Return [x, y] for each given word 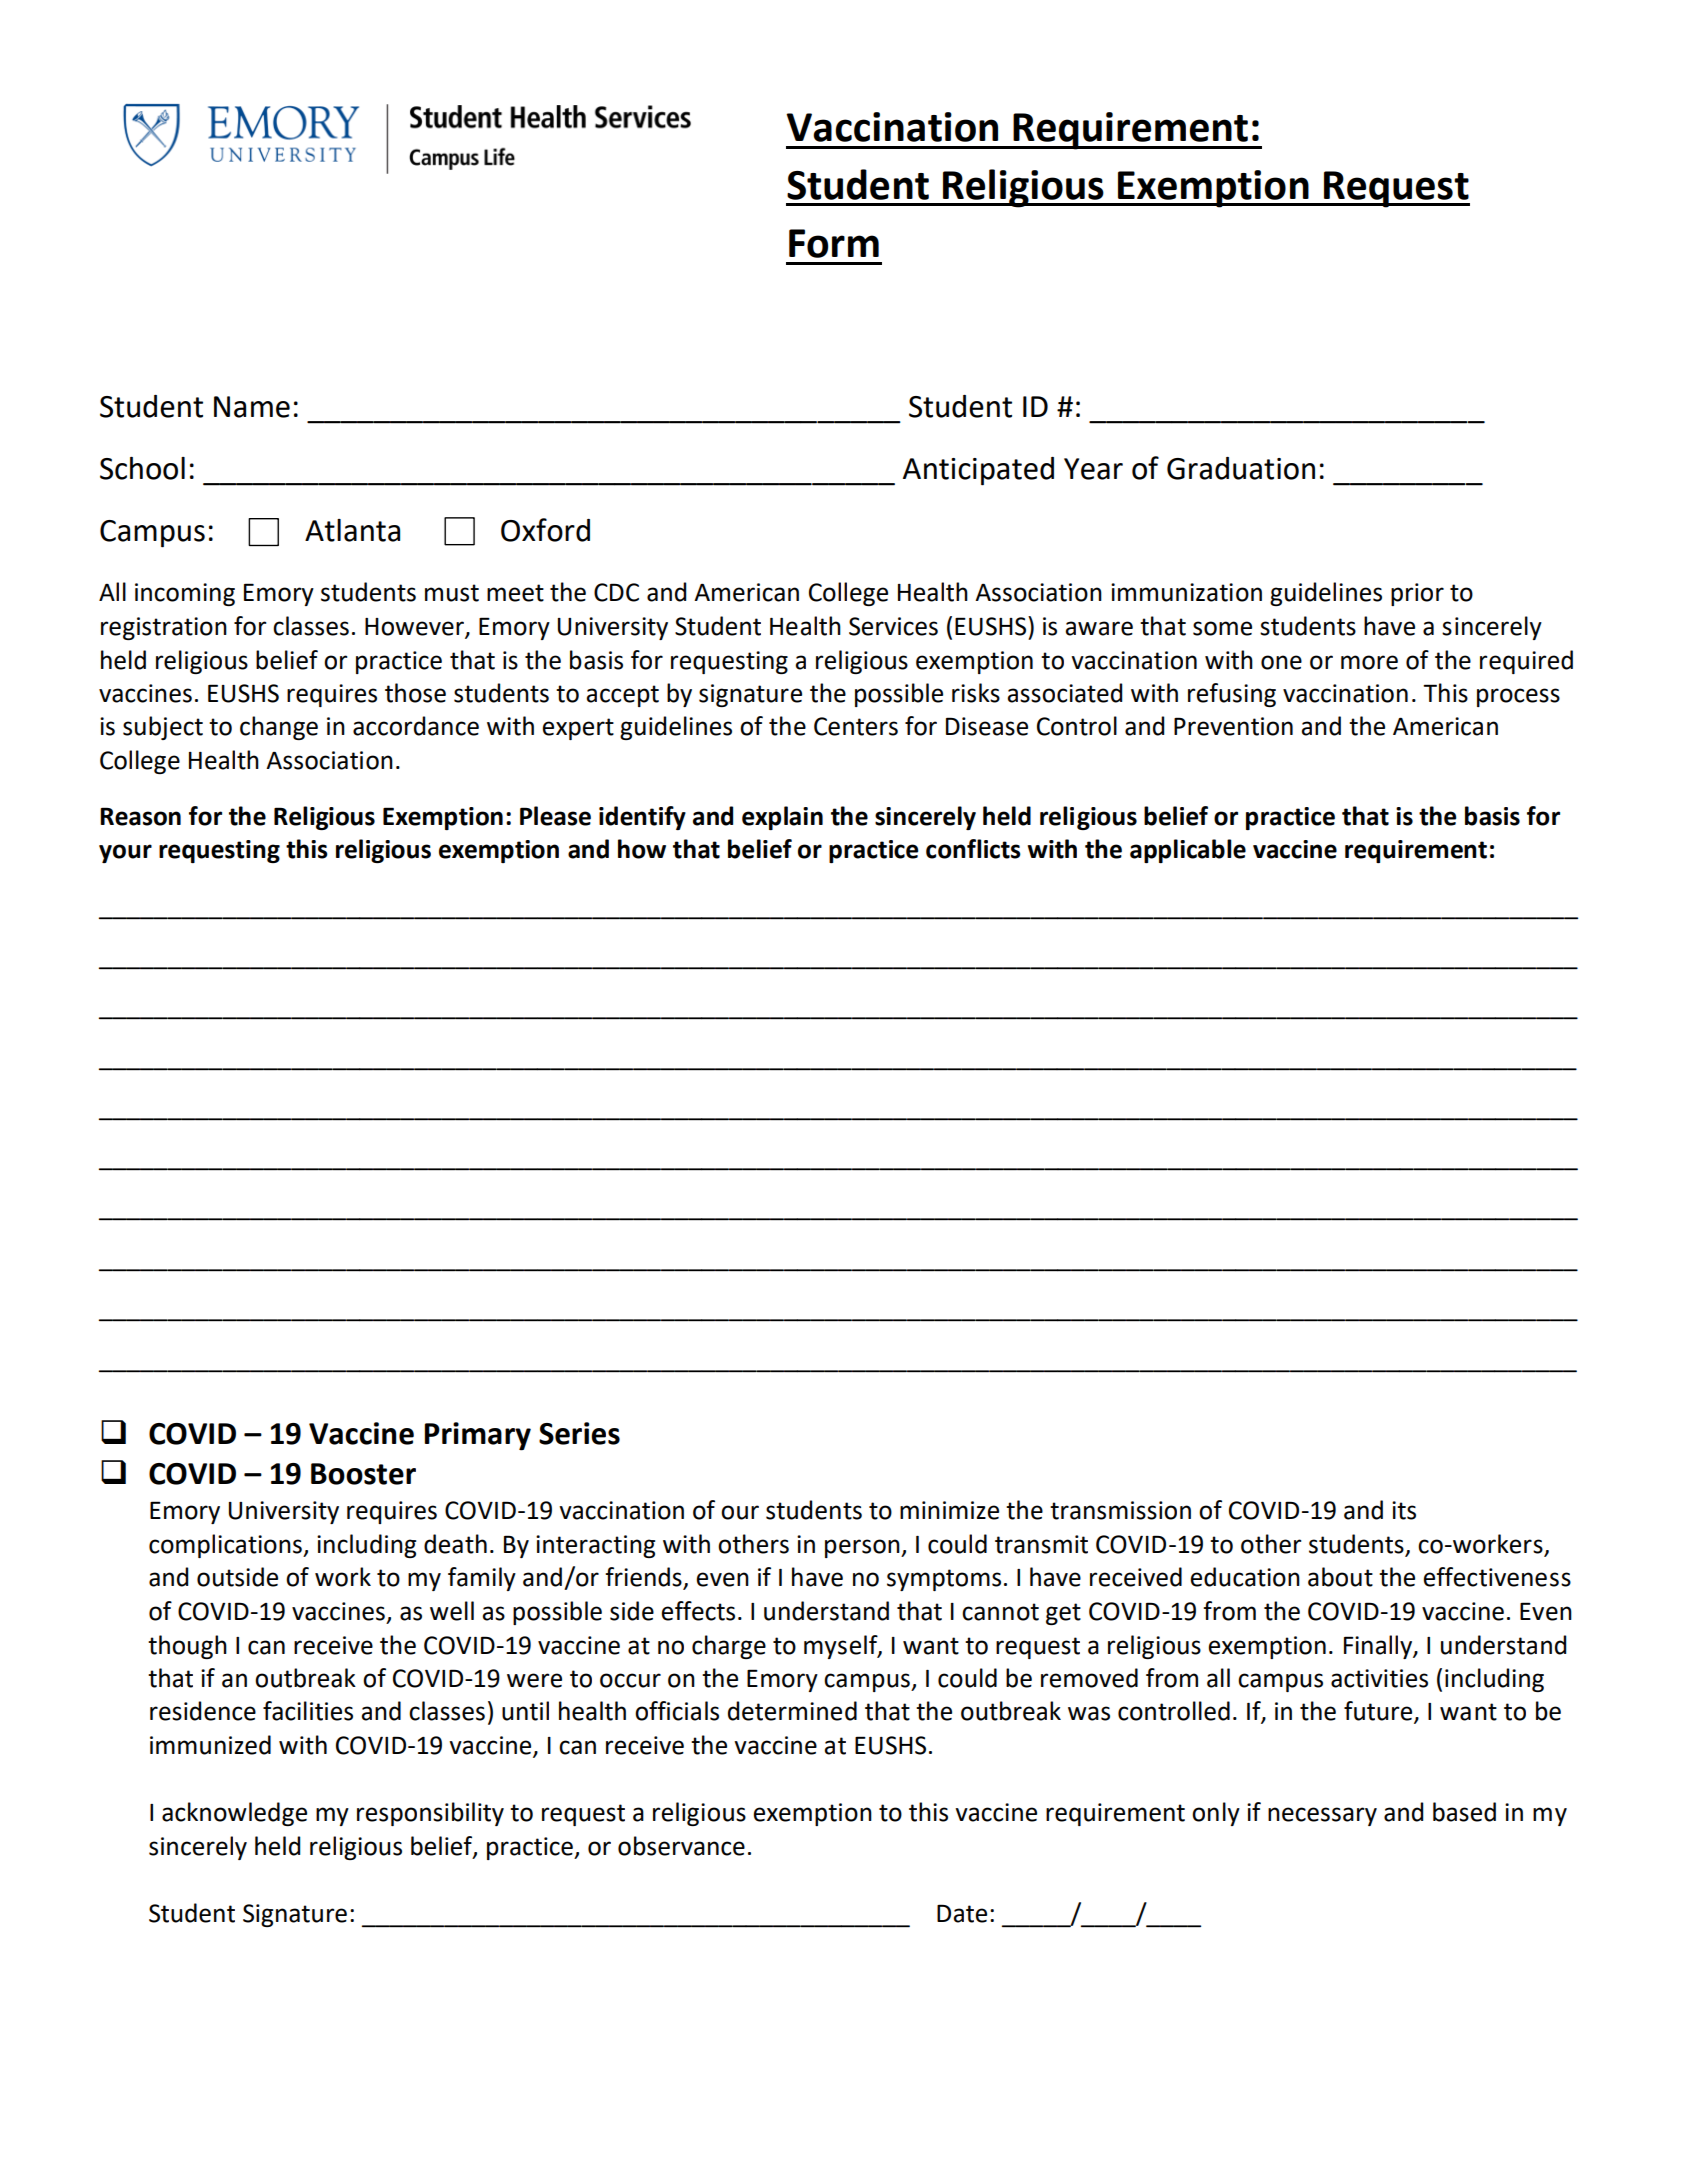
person [863, 1548]
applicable [1188, 851]
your [125, 853]
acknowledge [234, 1814]
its [1404, 1510]
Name [252, 407]
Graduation [1241, 468]
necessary [1322, 1816]
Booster [363, 1474]
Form [834, 243]
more [1369, 662]
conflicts [973, 849]
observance [681, 1846]
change [279, 728]
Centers [856, 726]
